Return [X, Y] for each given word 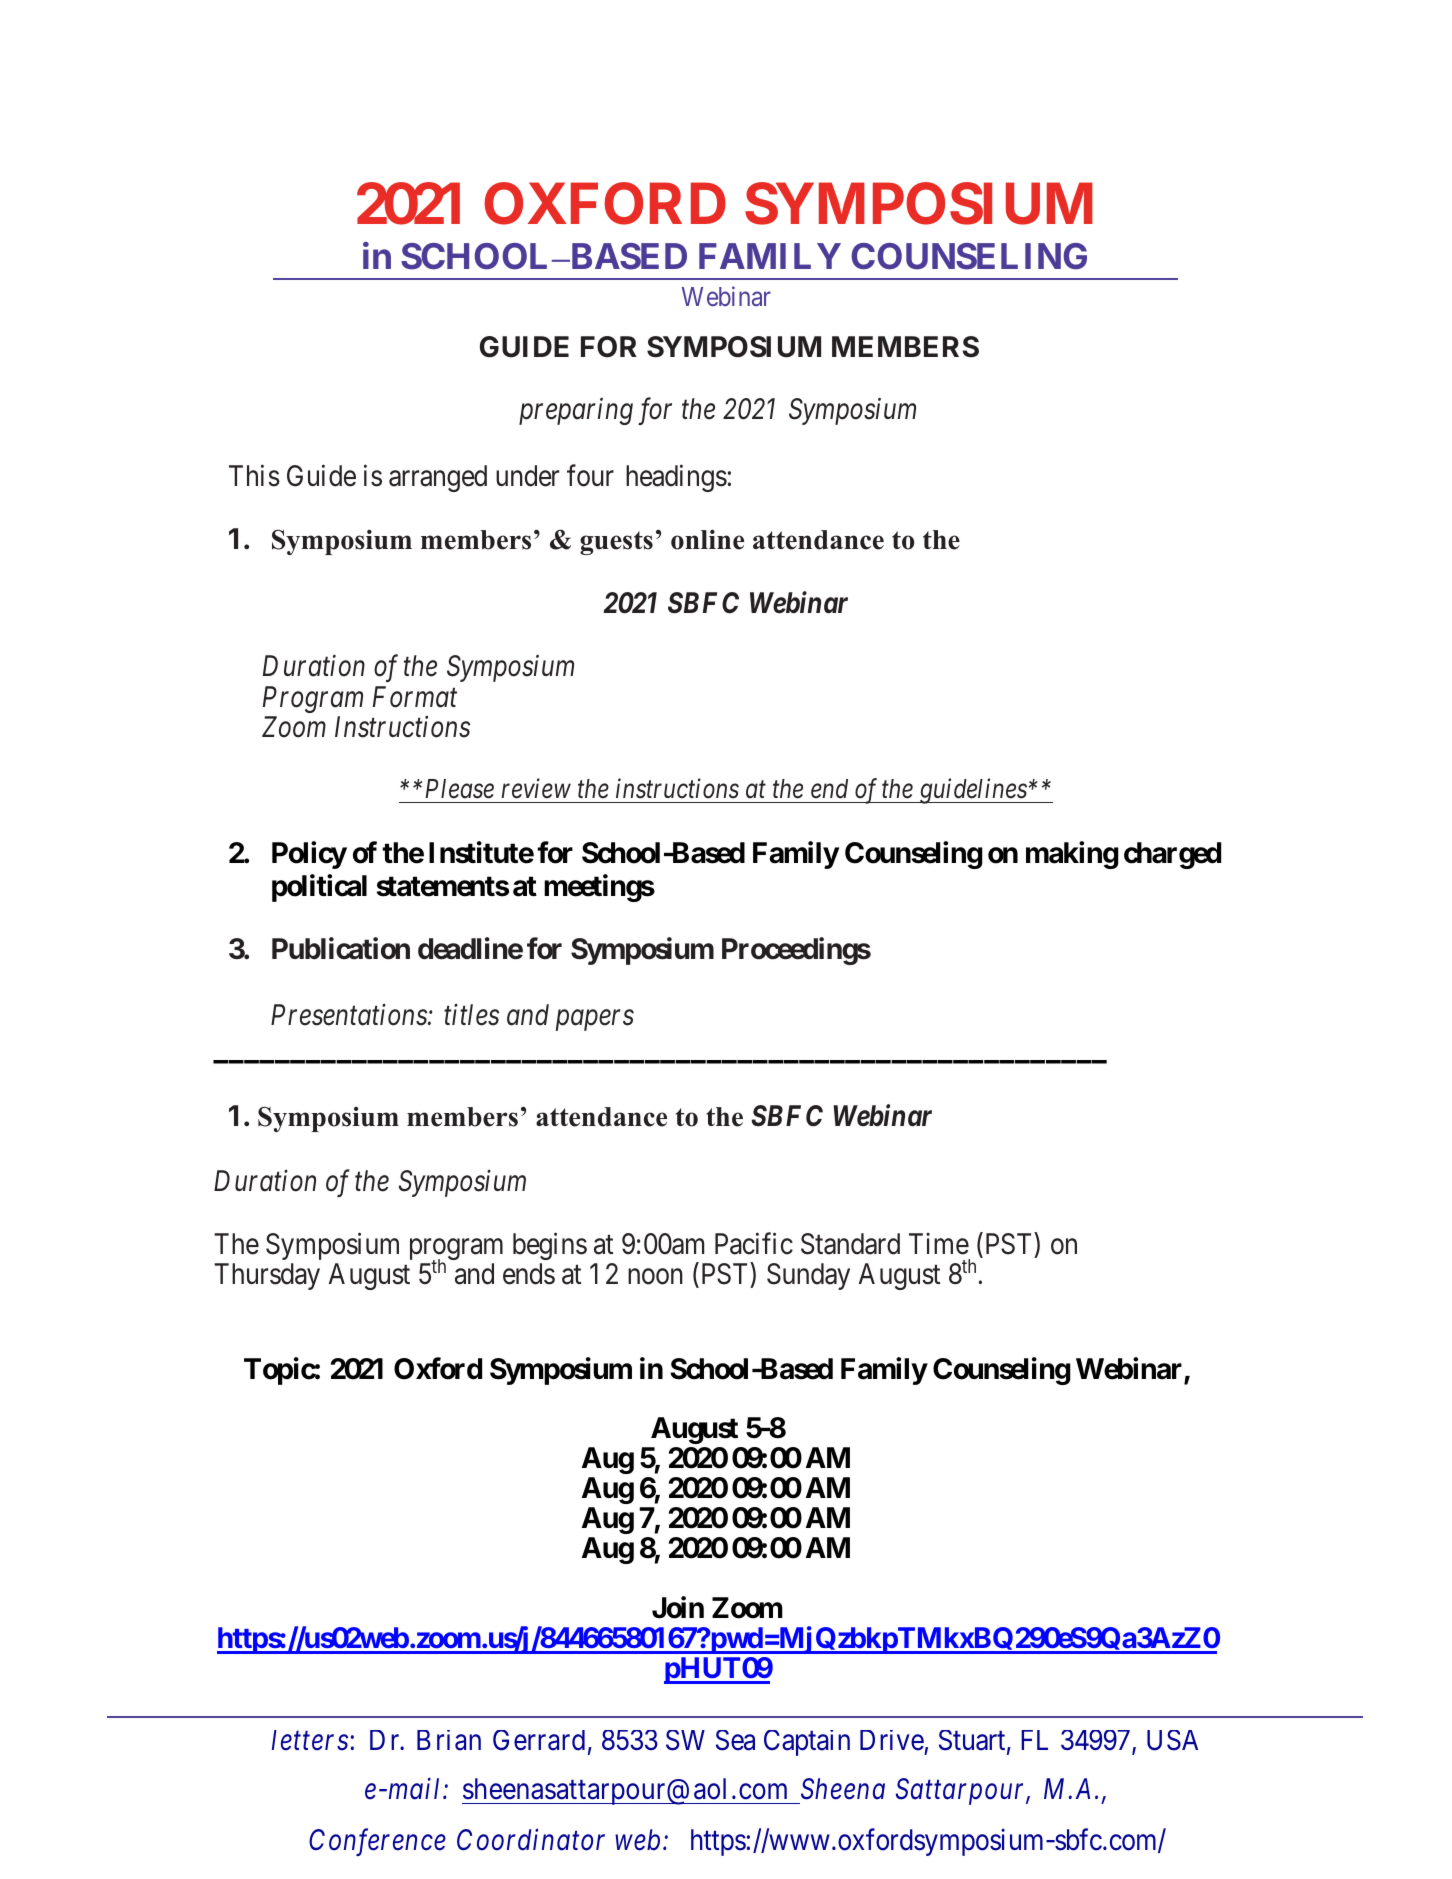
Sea [735, 1740]
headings [676, 478]
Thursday [267, 1276]
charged [1172, 855]
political [319, 888]
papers [595, 1020]
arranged [438, 478]
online [707, 539]
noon [655, 1277]
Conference [377, 1842]
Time [939, 1244]
